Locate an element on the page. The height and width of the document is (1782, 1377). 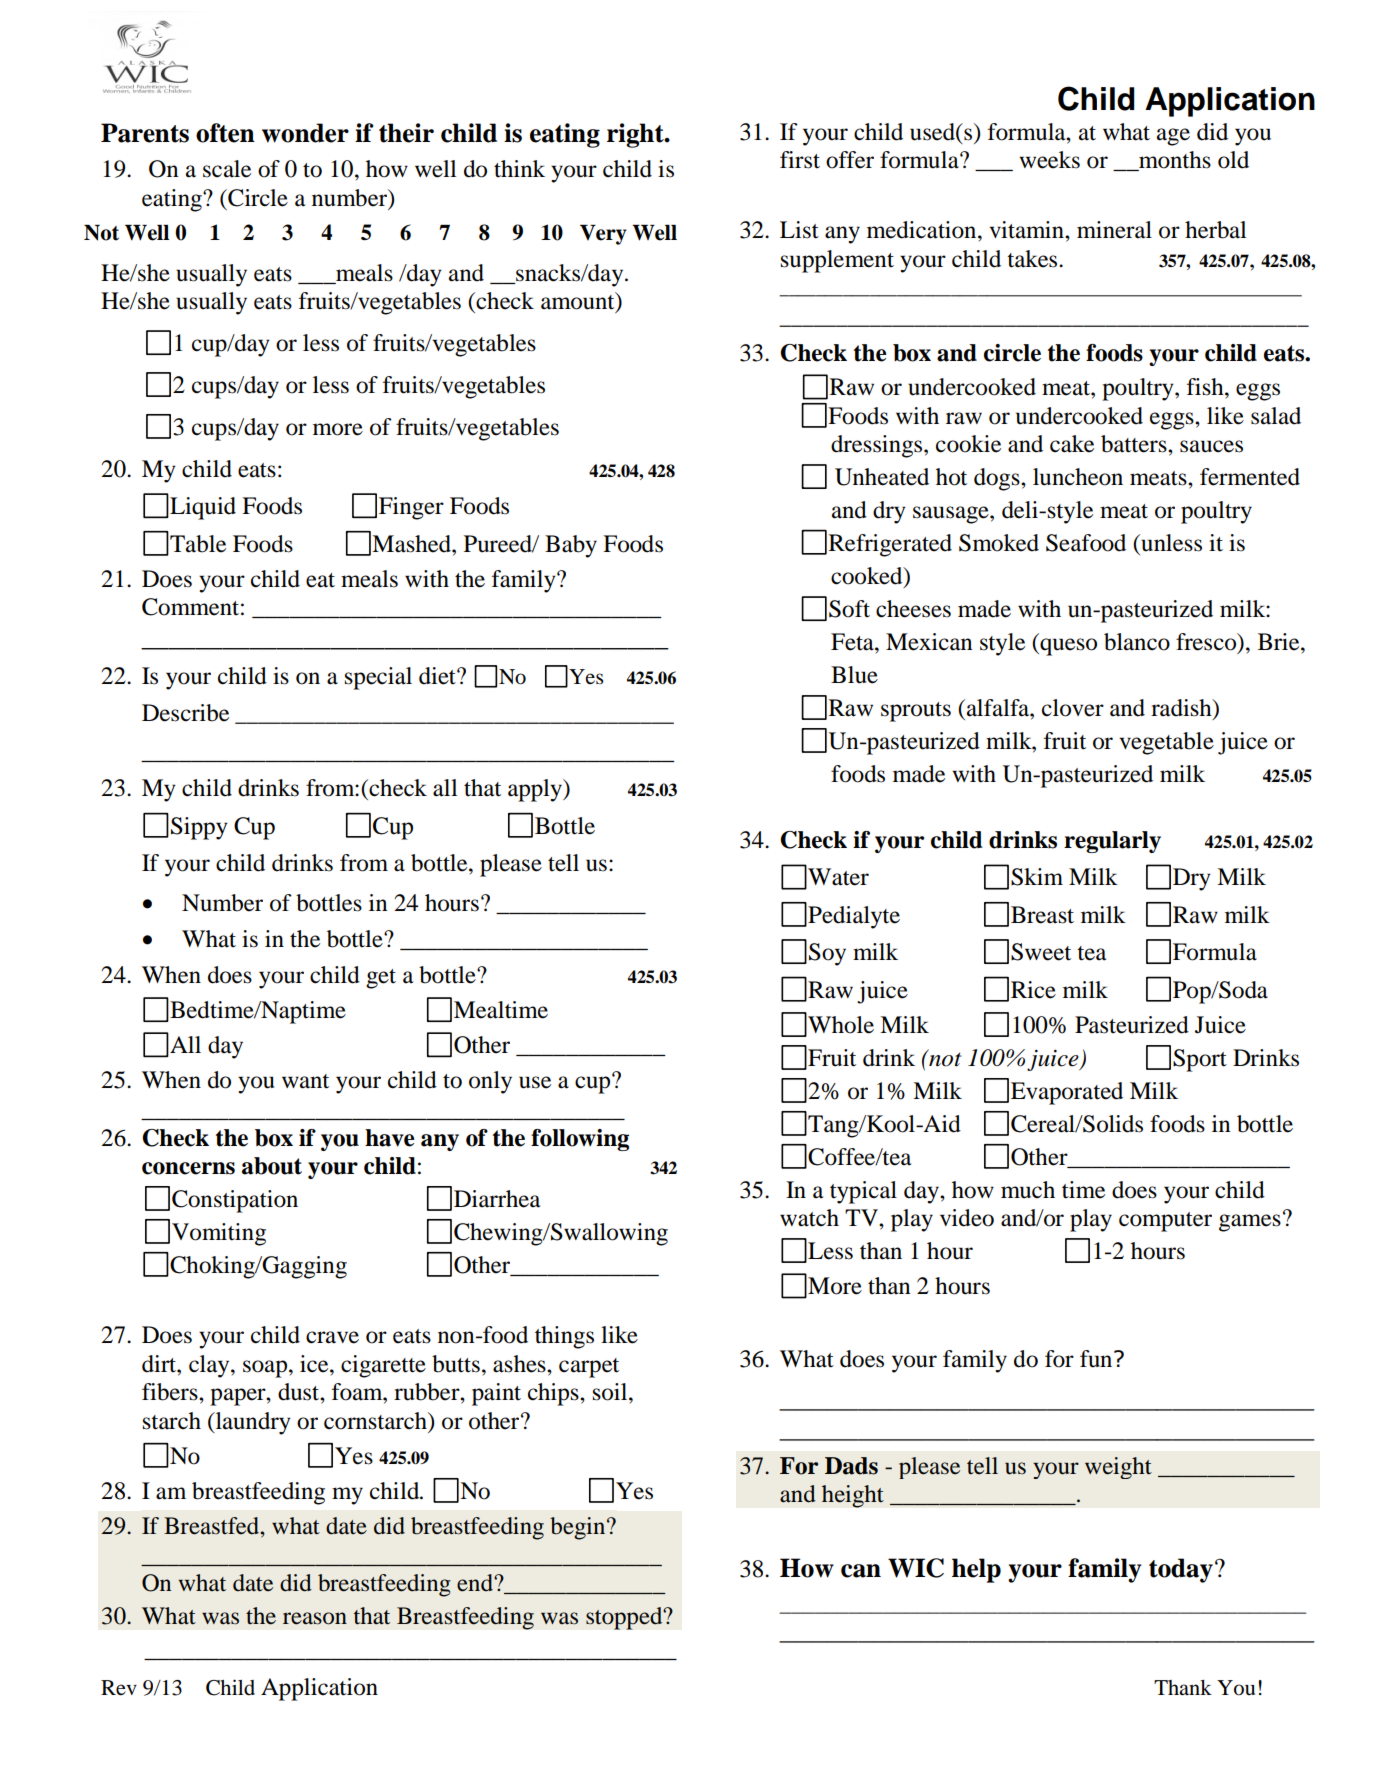
apply is located at coordinates (536, 790).
